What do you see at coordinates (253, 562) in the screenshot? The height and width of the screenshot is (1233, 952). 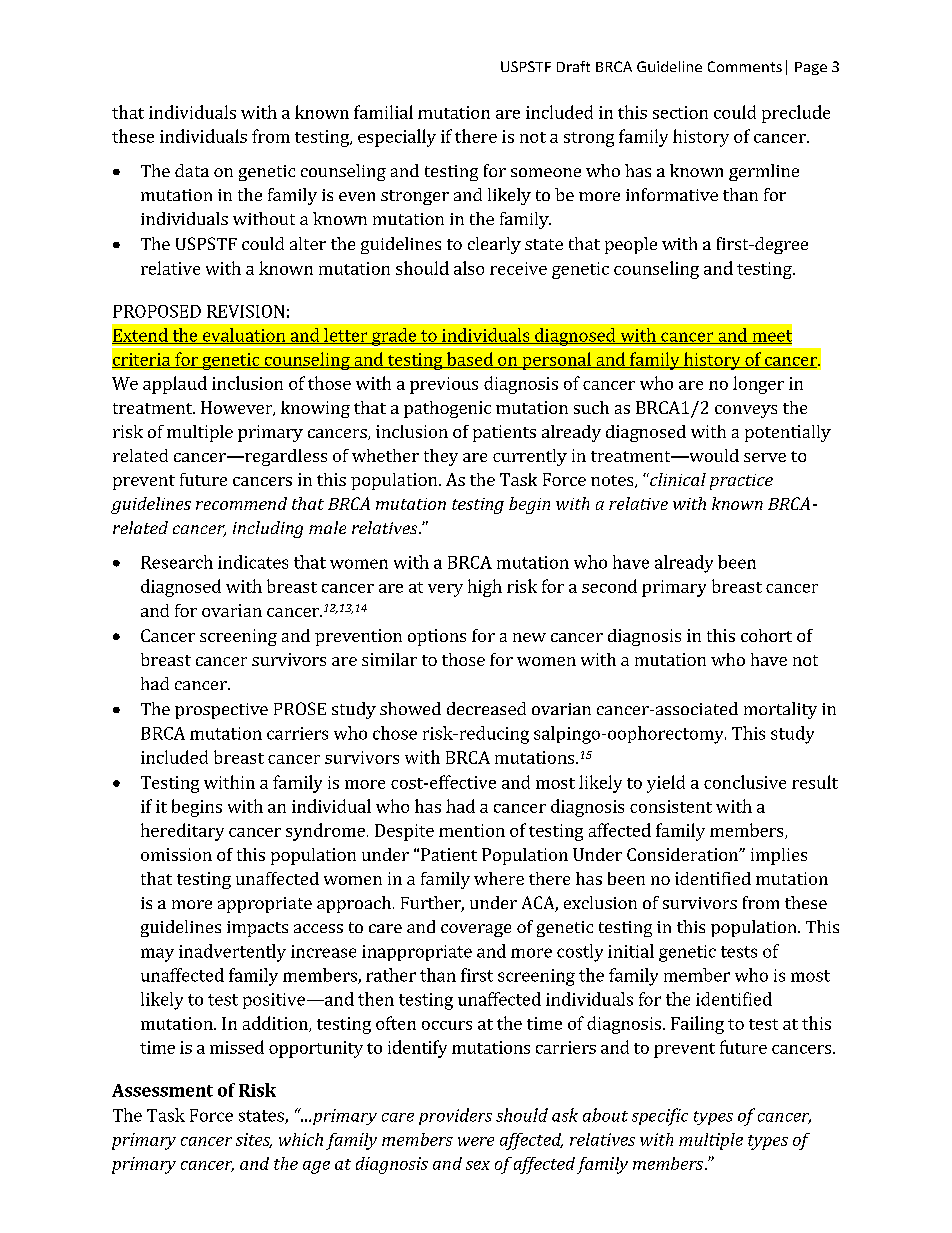 I see `indicates` at bounding box center [253, 562].
